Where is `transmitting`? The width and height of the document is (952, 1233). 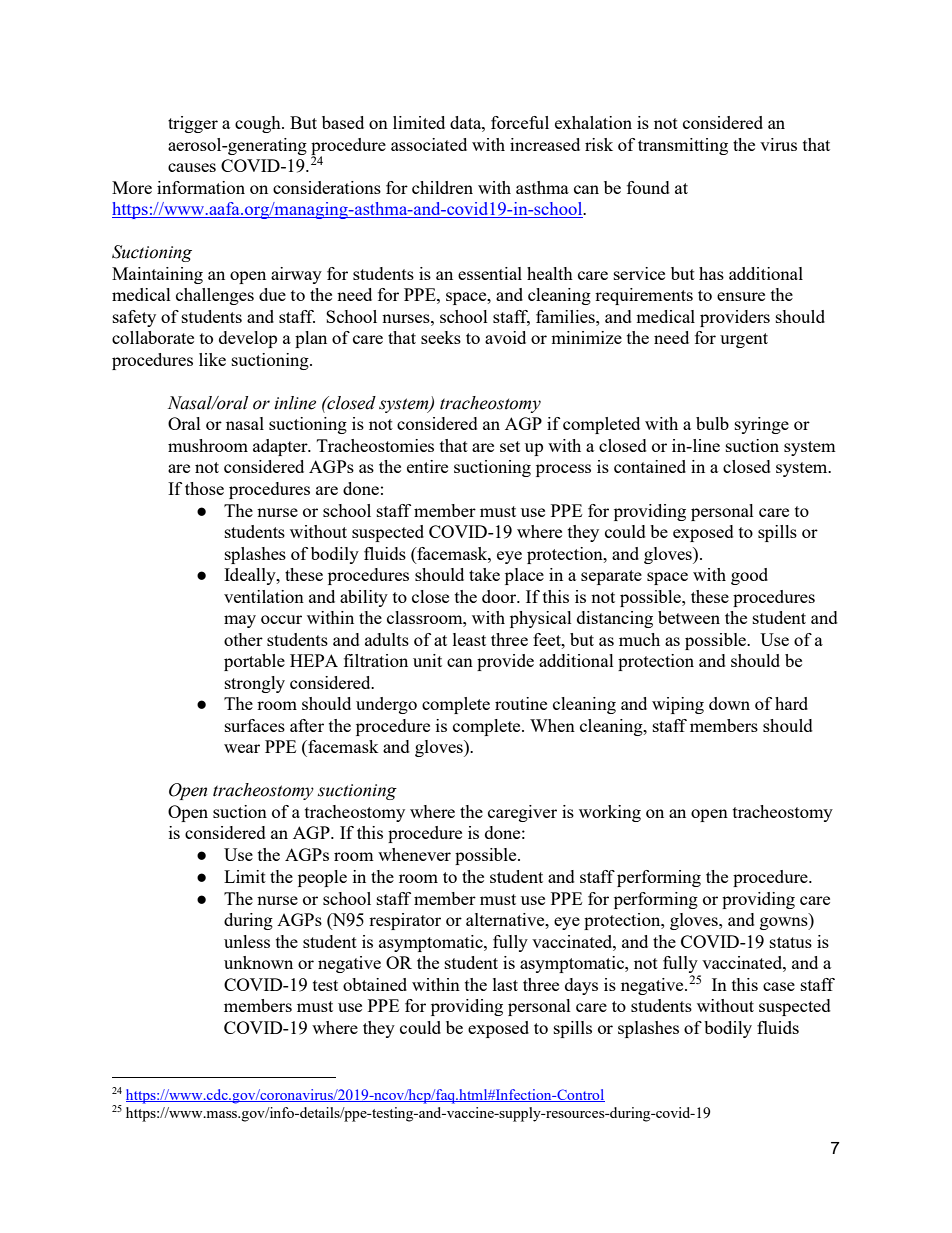
transmitting is located at coordinates (683, 146).
